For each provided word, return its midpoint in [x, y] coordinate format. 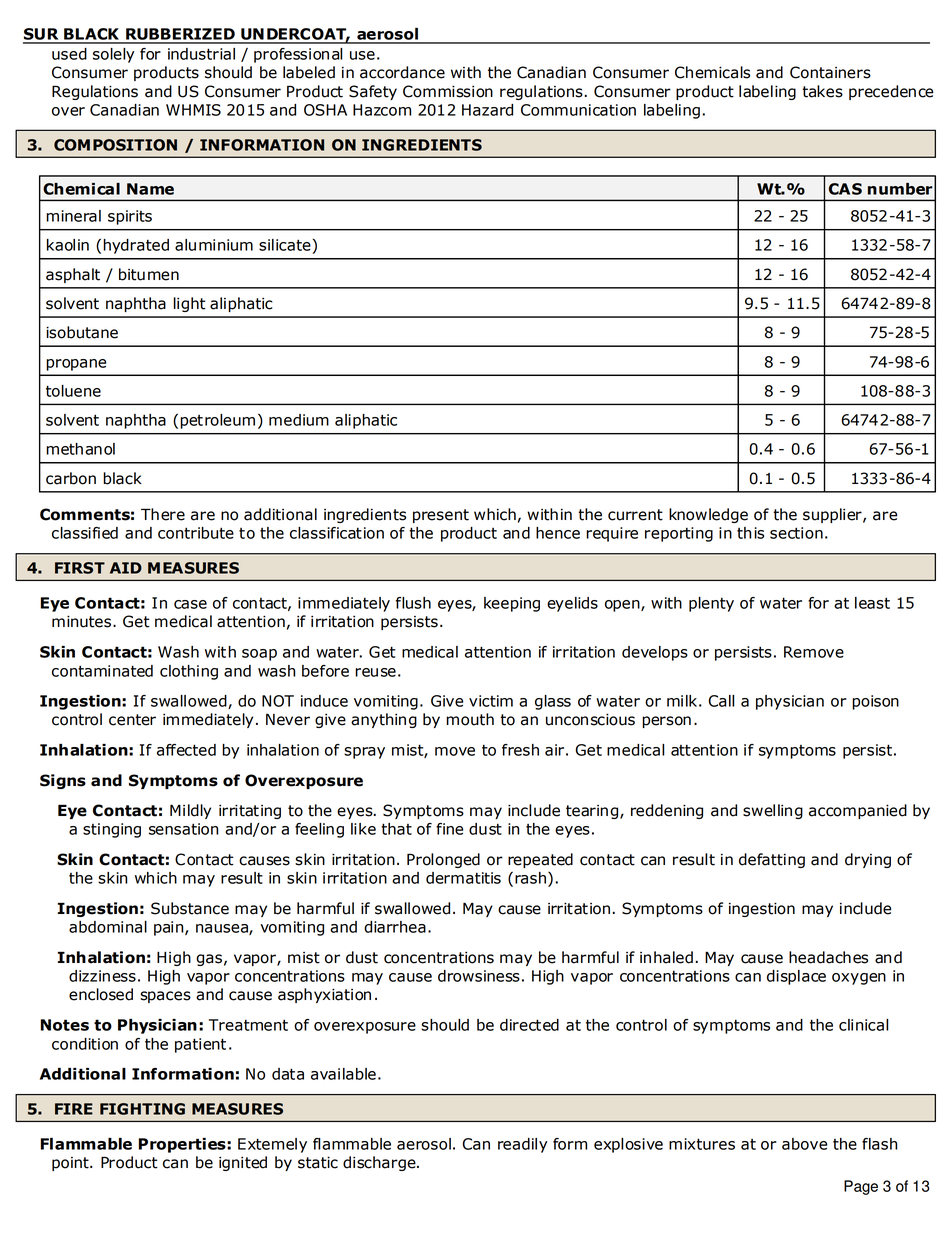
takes [822, 91]
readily [522, 1145]
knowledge [708, 515]
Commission [448, 91]
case [190, 604]
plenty [711, 604]
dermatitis [463, 878]
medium [299, 420]
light [189, 304]
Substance [190, 908]
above [804, 1144]
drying [868, 860]
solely [113, 55]
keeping [512, 604]
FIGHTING [142, 1109]
